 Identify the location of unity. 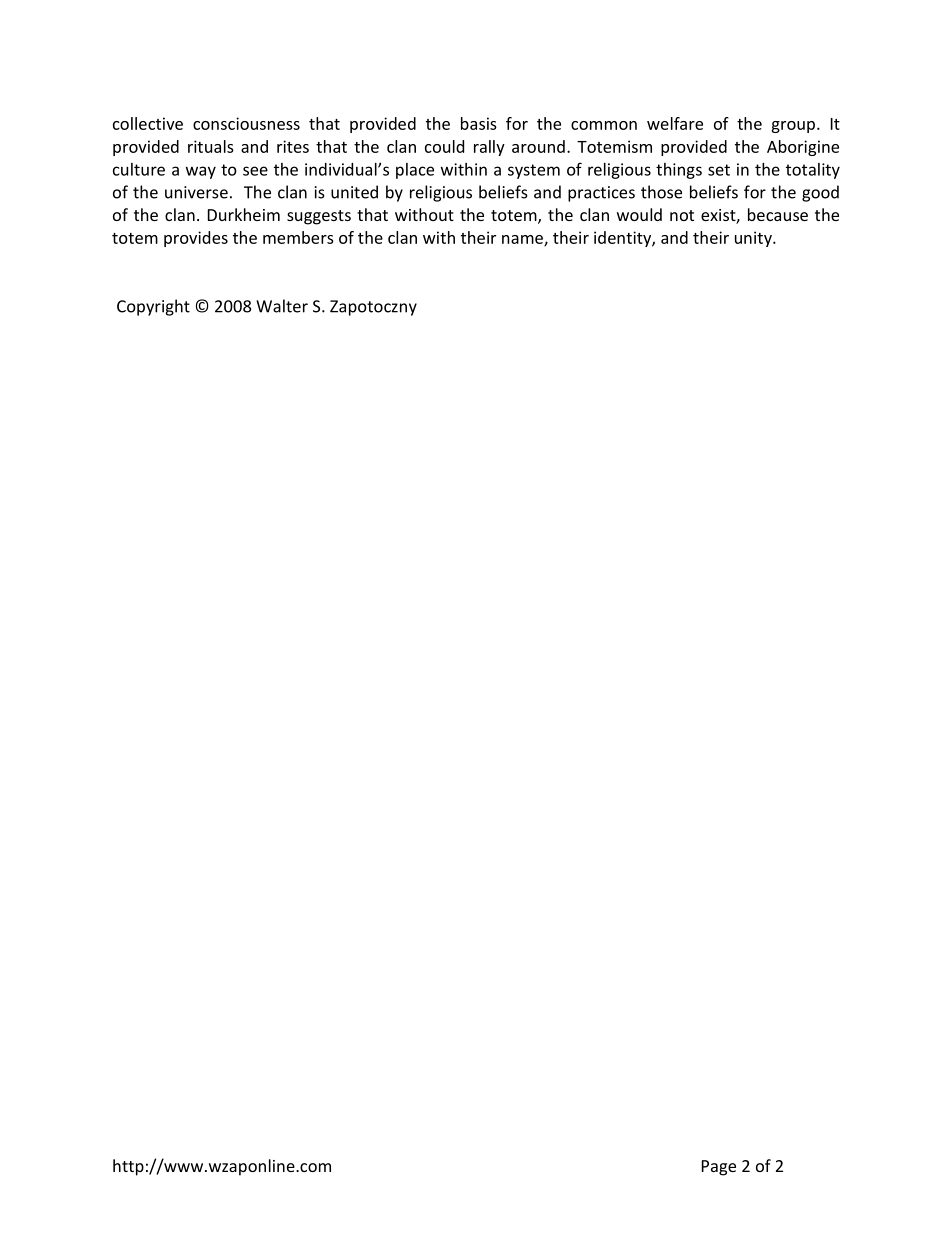
(754, 239).
